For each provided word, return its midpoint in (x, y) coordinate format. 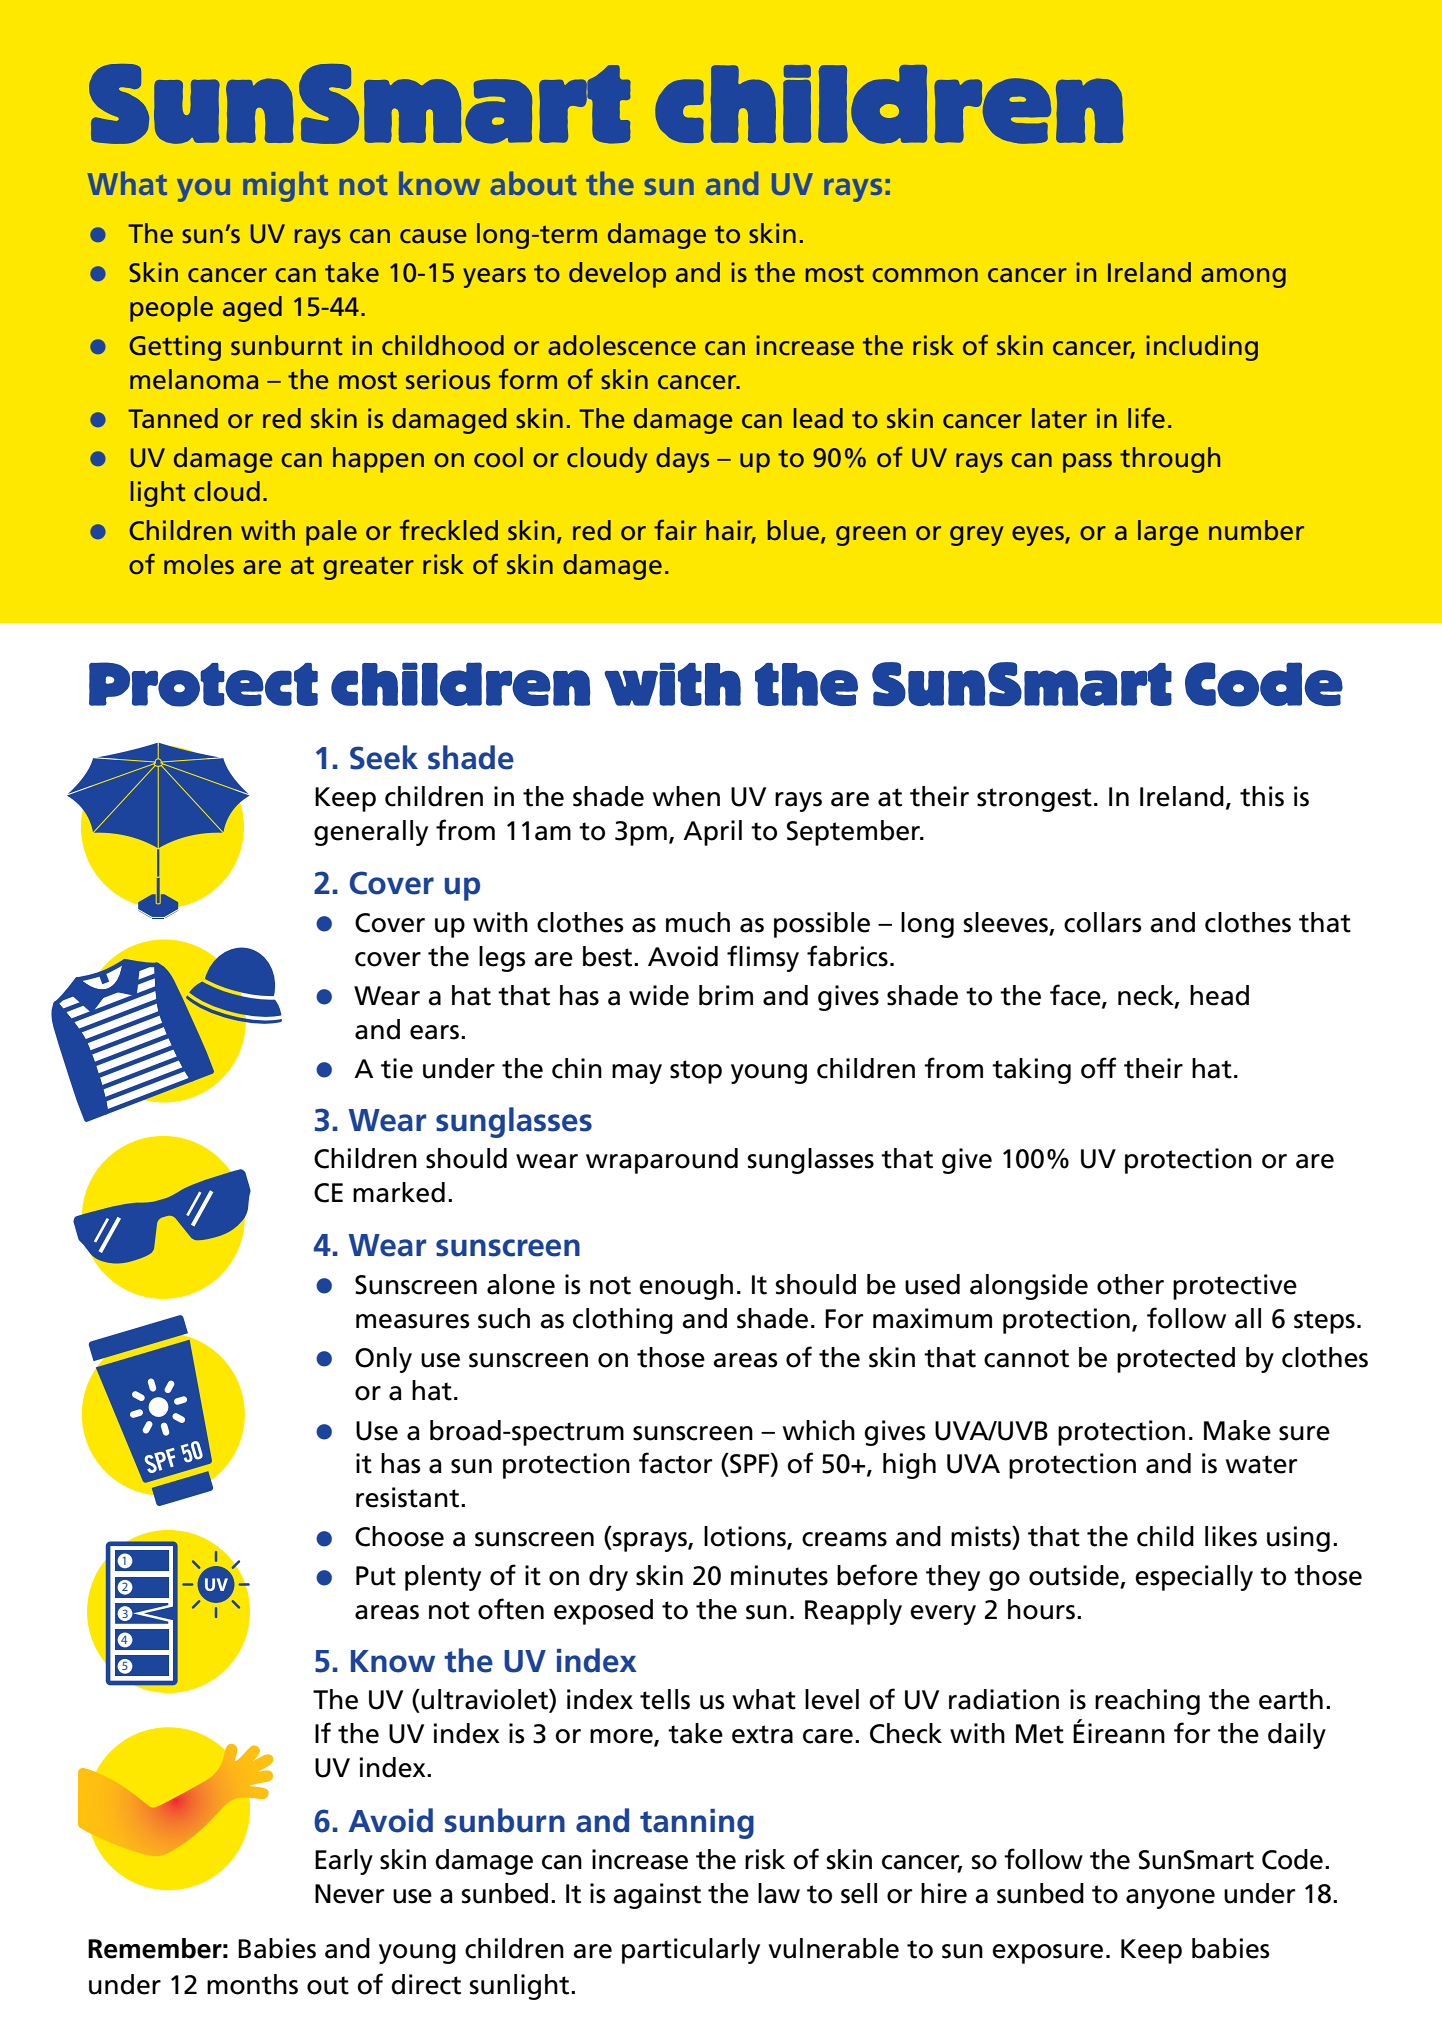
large (1168, 533)
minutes (779, 1575)
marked (399, 1192)
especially (1194, 1578)
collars (1103, 922)
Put (376, 1576)
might (285, 186)
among (1243, 278)
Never (349, 1894)
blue (795, 531)
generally (371, 833)
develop (617, 275)
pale (331, 533)
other (1130, 1284)
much (698, 922)
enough (686, 1287)
